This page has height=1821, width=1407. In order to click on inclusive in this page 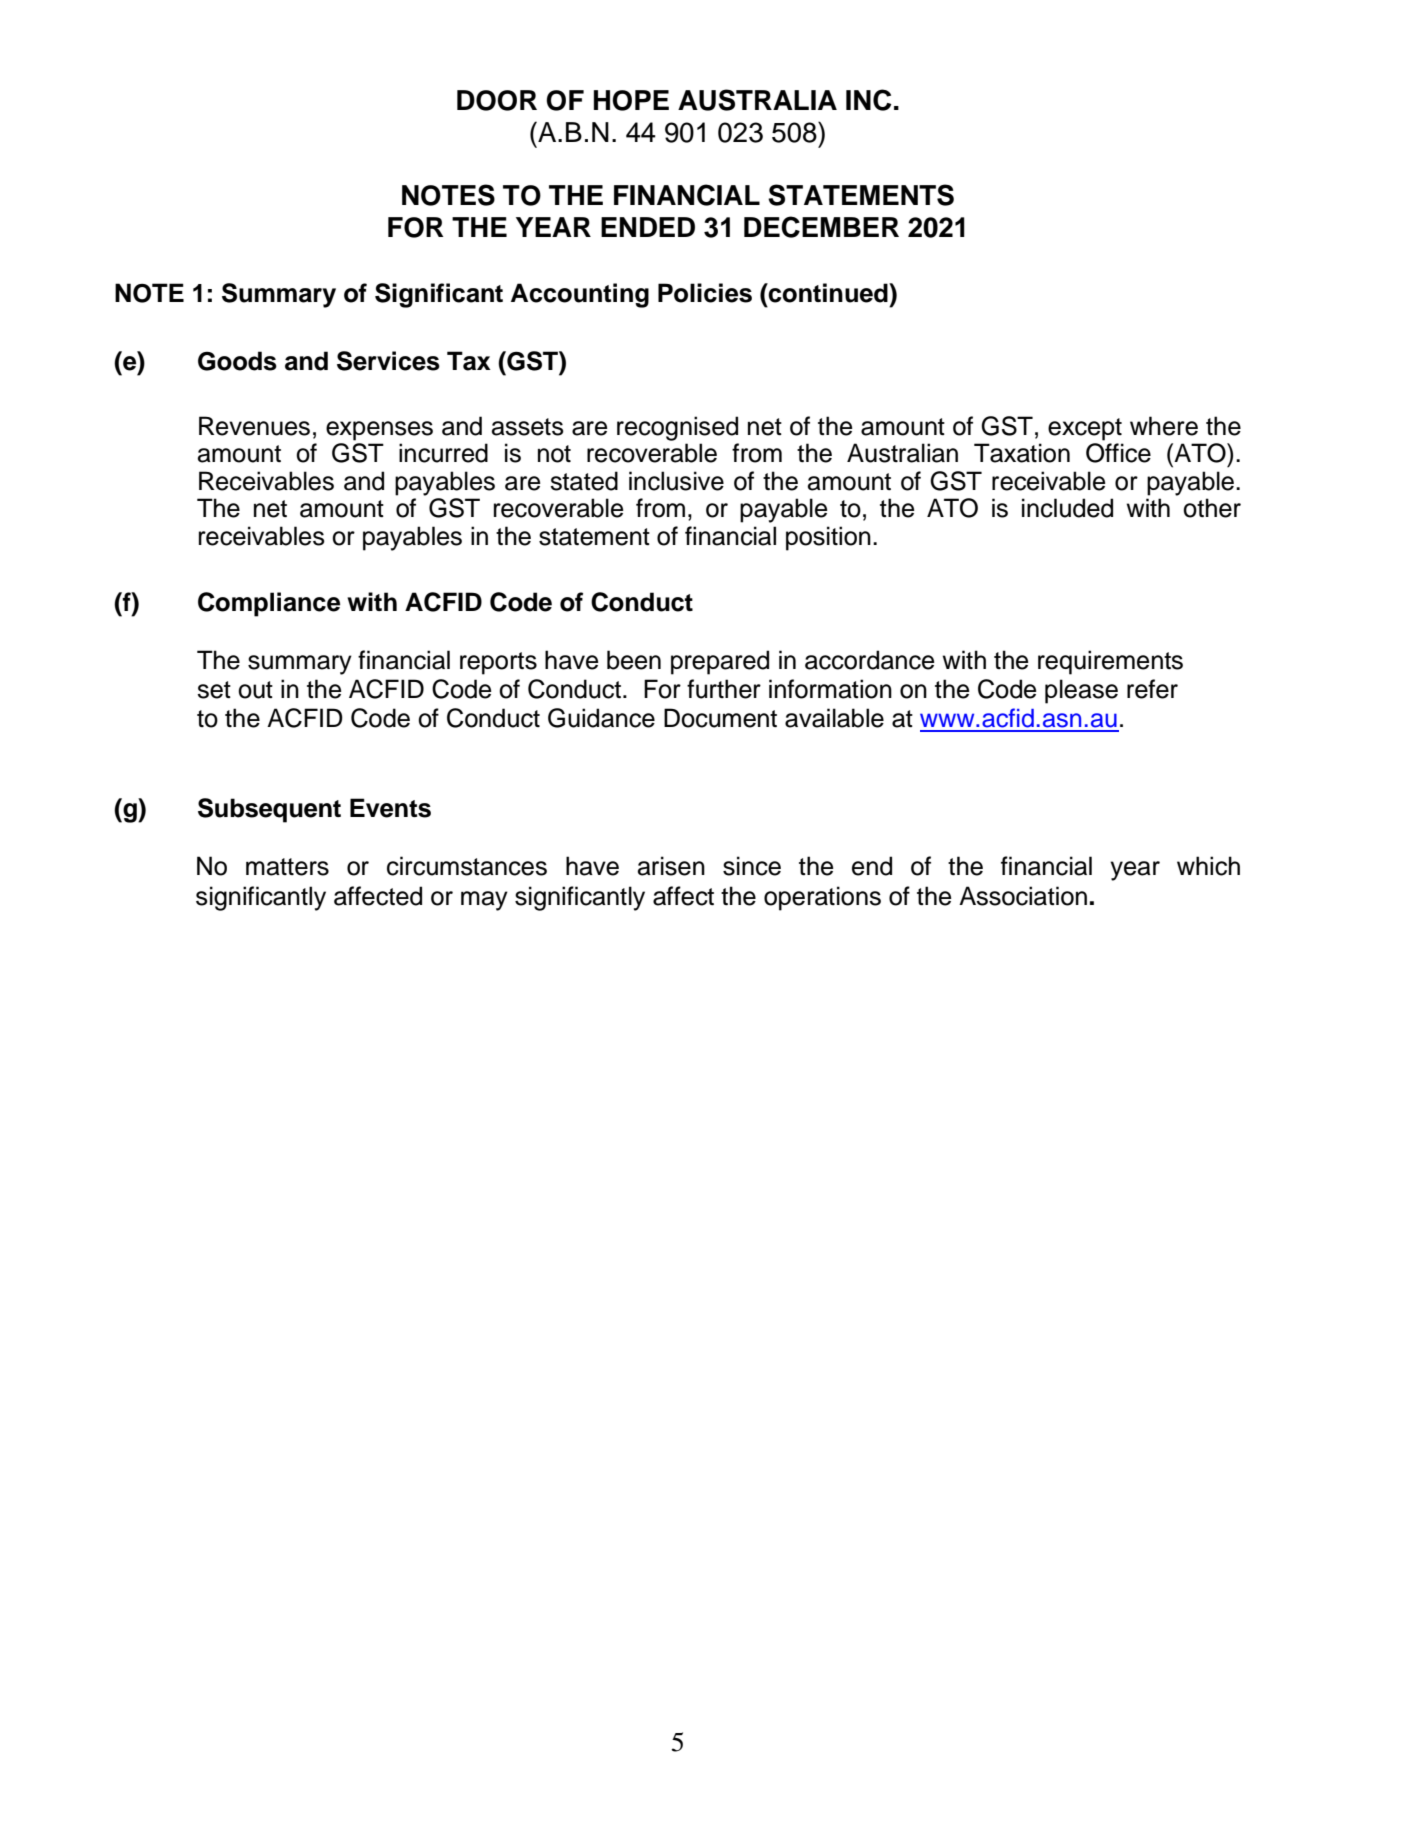, I will do `click(676, 481)`.
